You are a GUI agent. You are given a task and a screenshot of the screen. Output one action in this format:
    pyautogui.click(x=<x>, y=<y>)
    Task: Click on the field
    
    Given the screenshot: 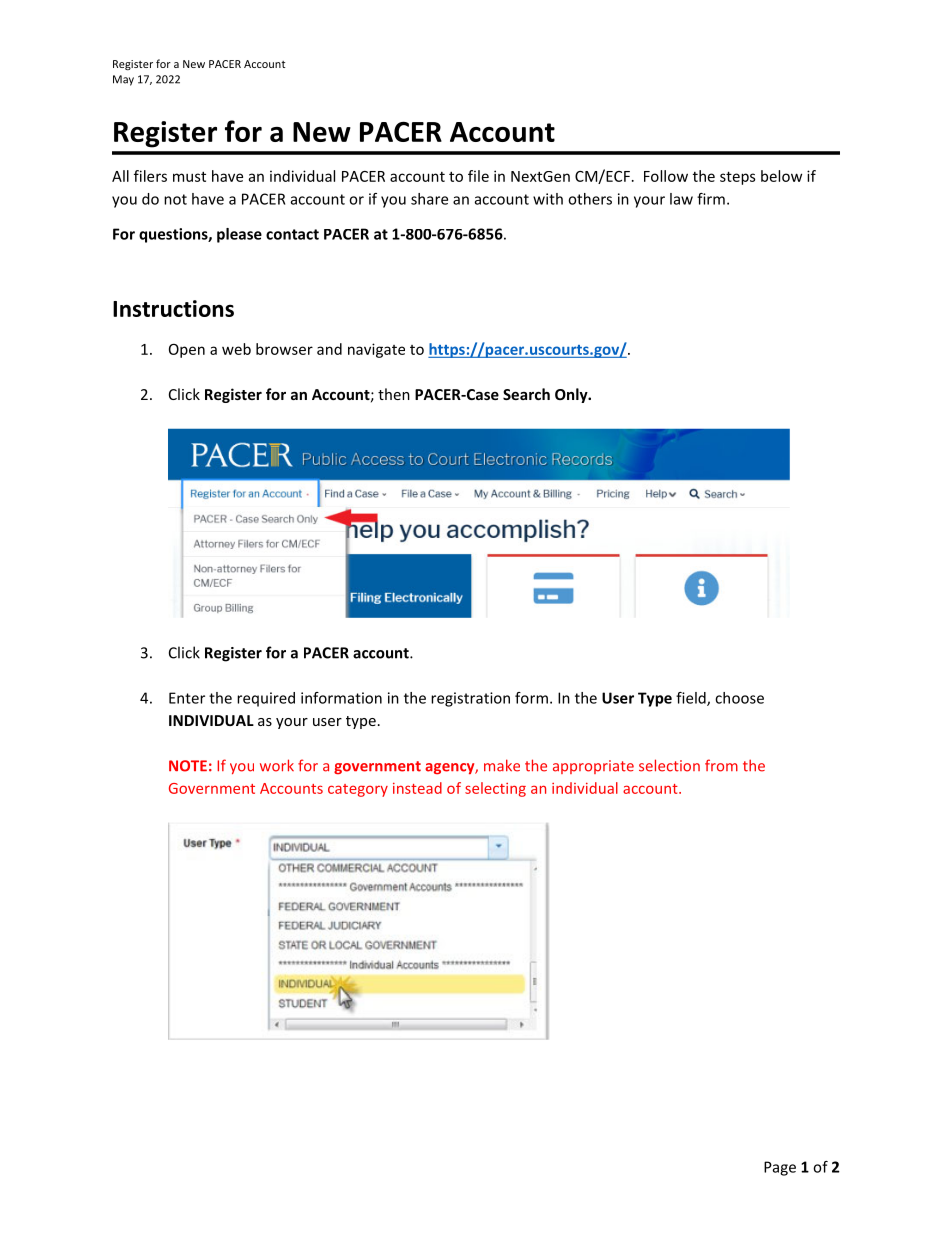 What is the action you would take?
    pyautogui.click(x=692, y=699)
